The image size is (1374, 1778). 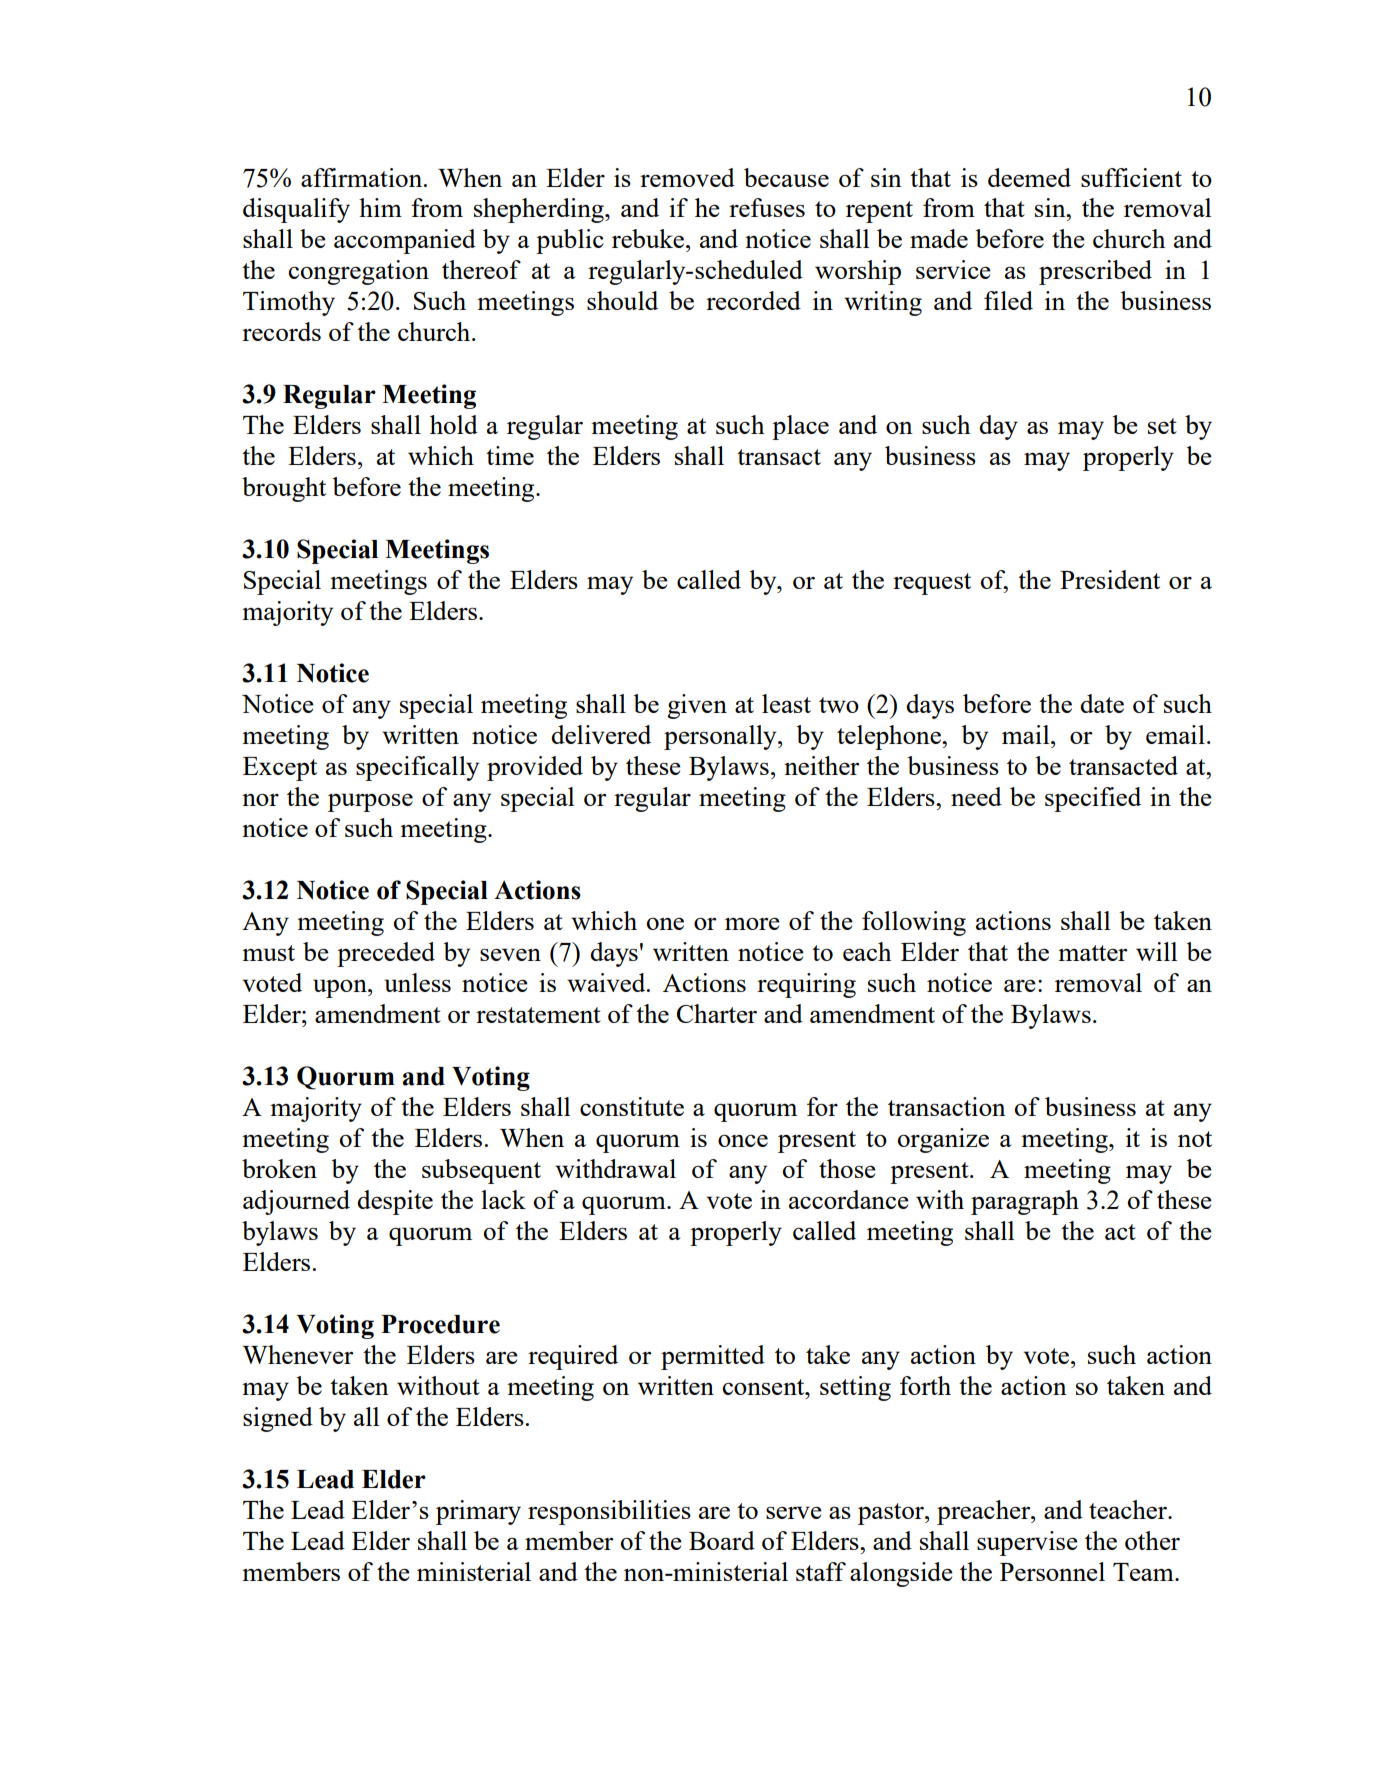 I want to click on given, so click(x=697, y=706).
